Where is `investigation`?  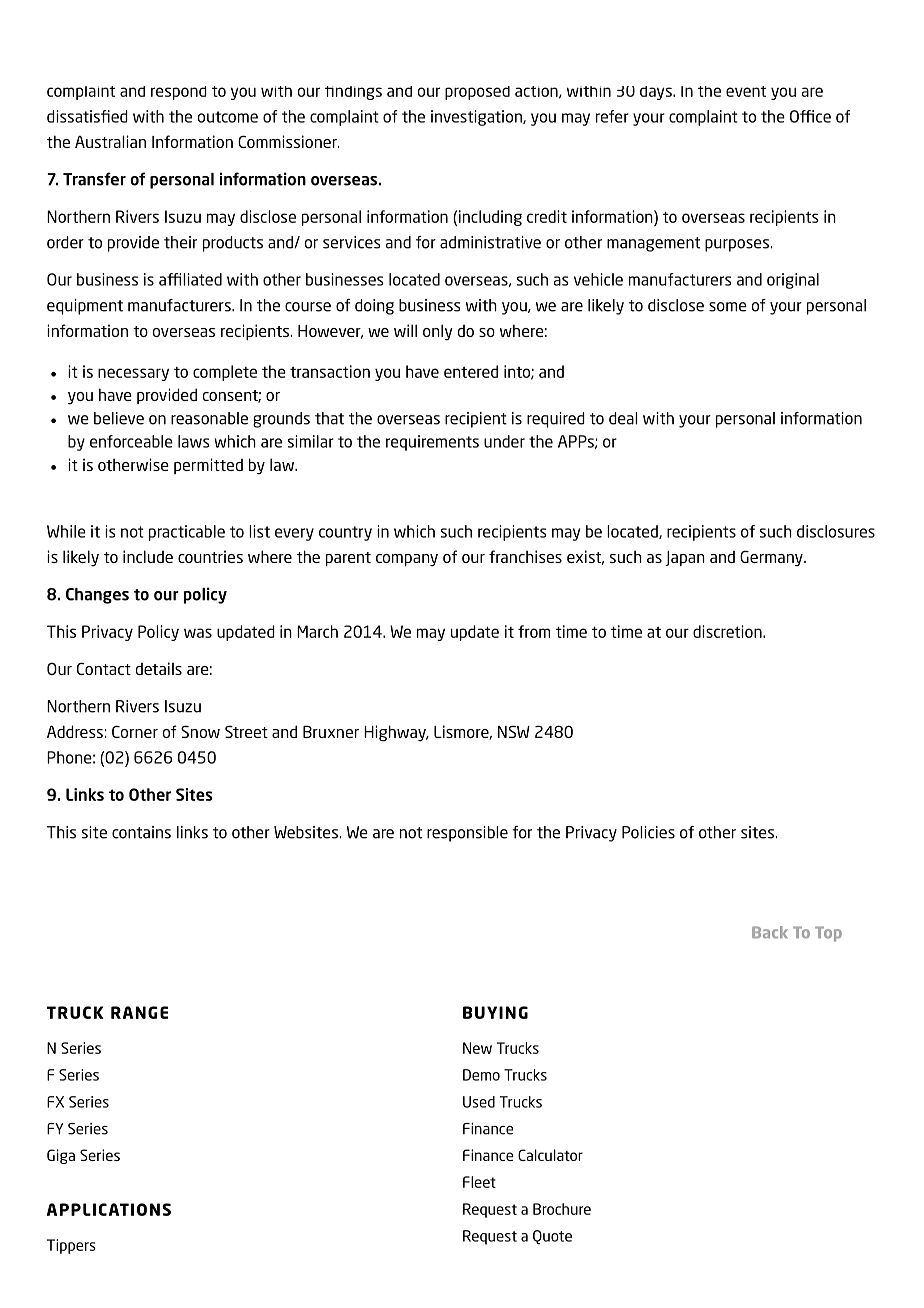
investigation is located at coordinates (477, 118).
